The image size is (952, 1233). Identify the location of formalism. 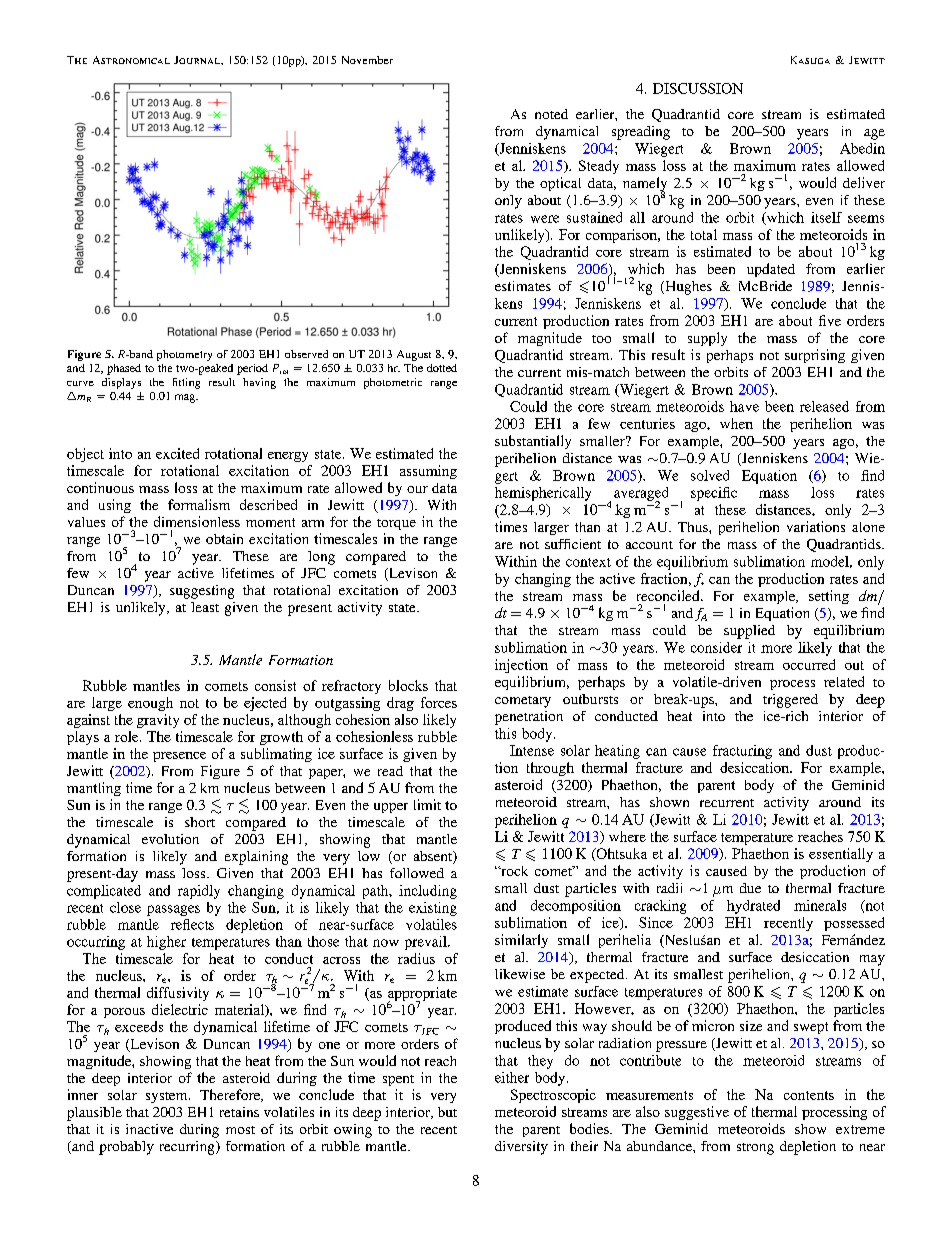
(199, 504).
